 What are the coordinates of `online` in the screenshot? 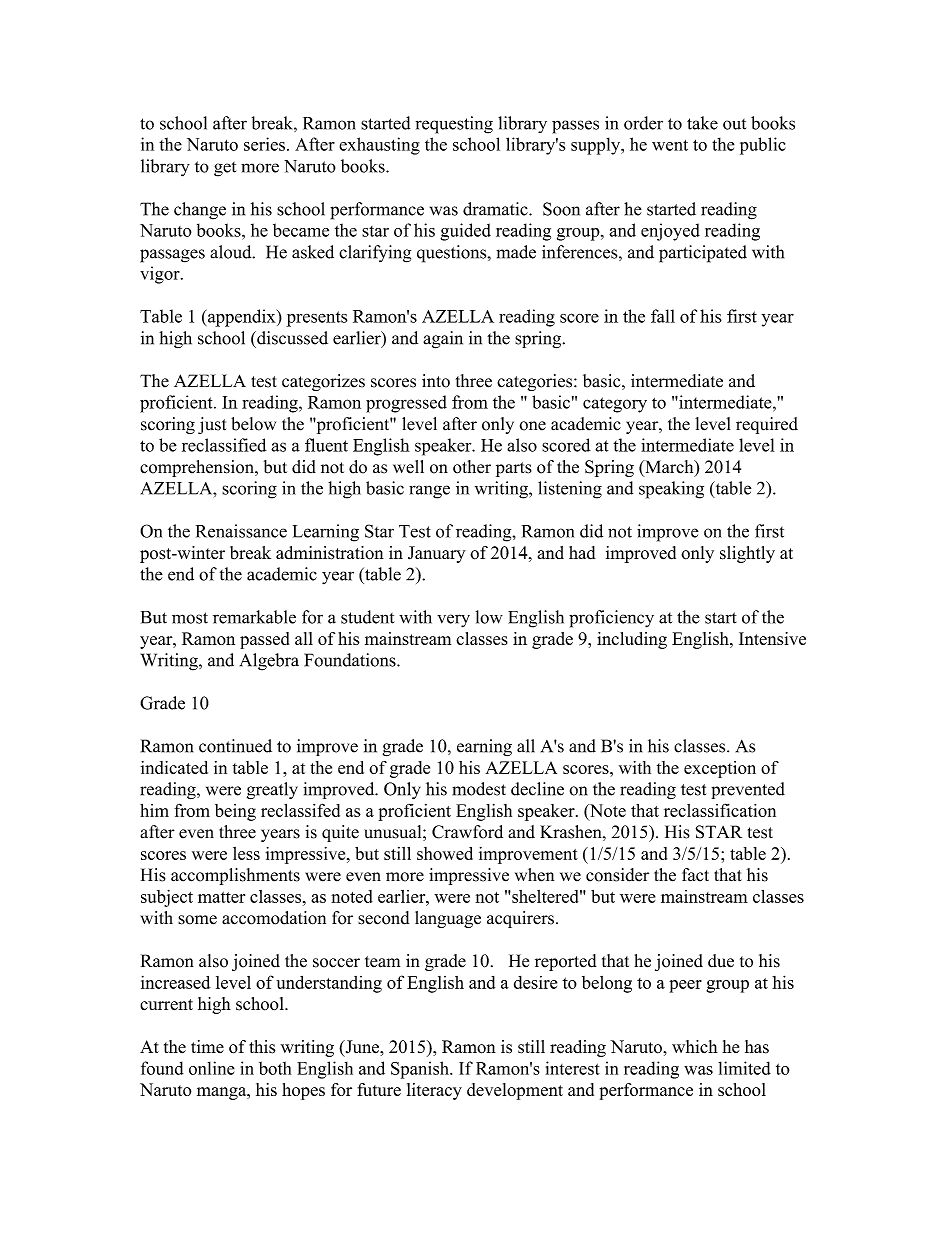 It's located at (212, 1068).
